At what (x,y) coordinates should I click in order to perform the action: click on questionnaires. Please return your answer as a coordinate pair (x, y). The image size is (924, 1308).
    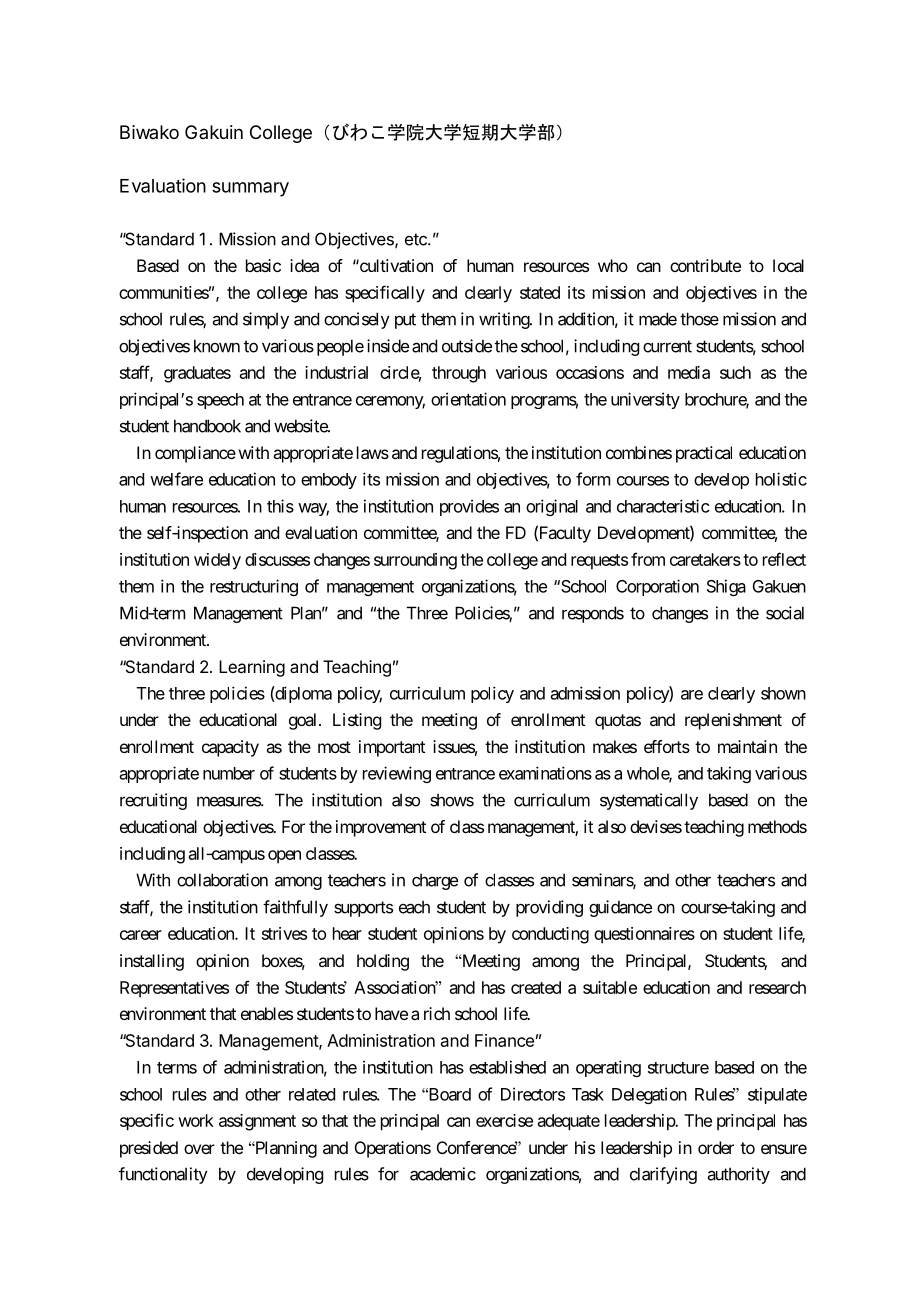
    Looking at the image, I should click on (644, 935).
